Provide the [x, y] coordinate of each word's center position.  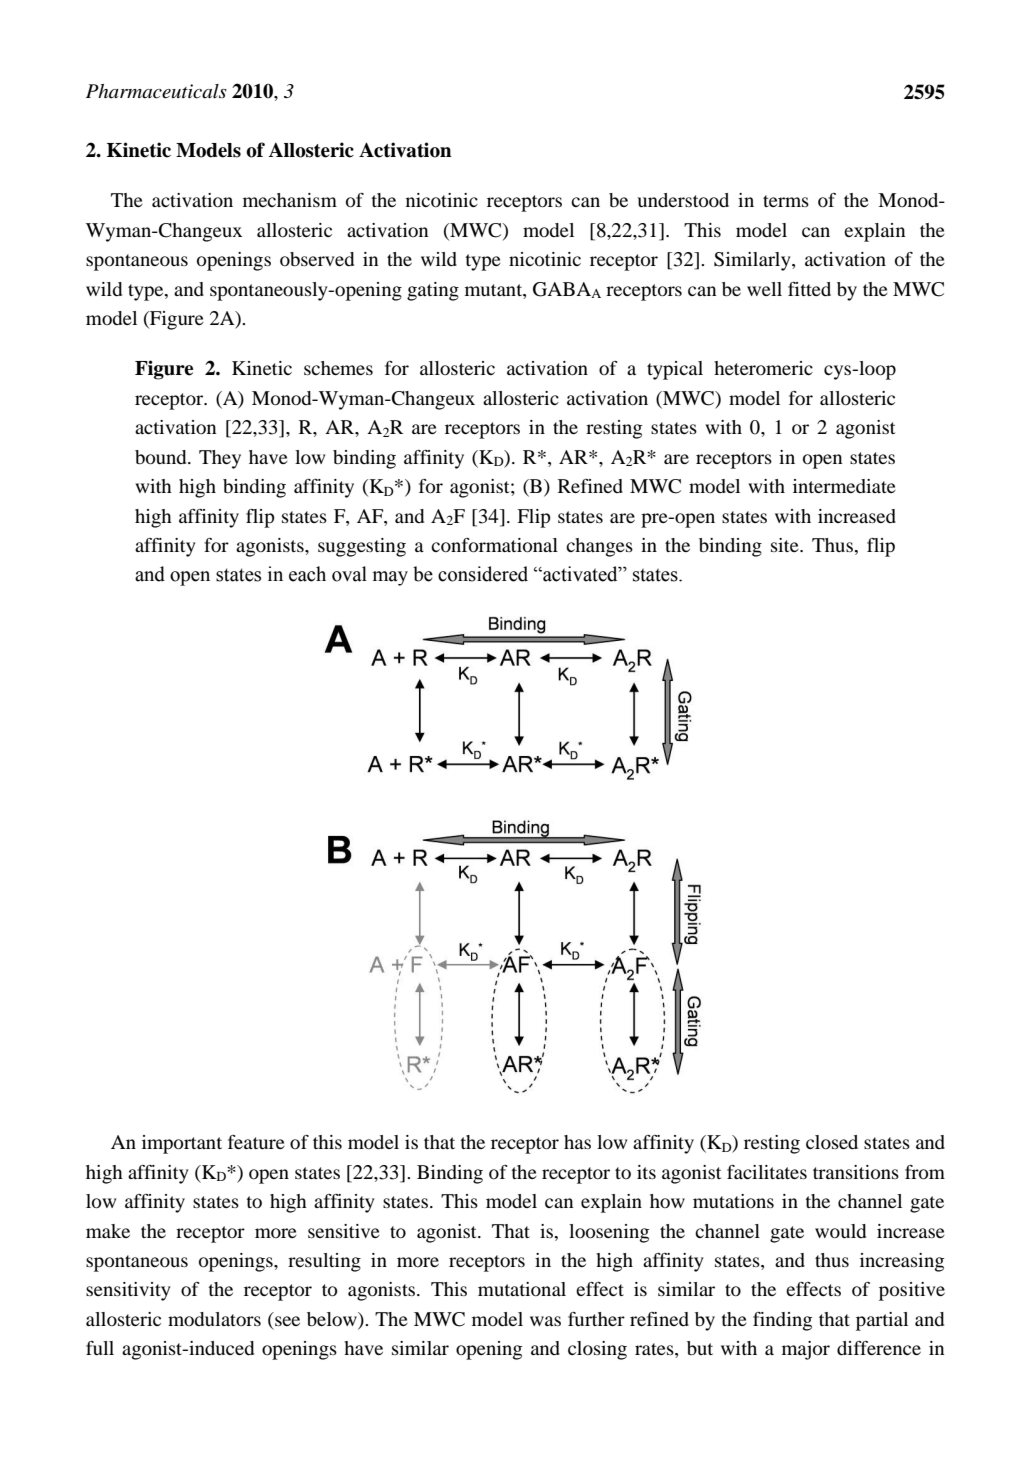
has [577, 1142]
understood [683, 200]
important [182, 1144]
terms [786, 201]
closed [832, 1142]
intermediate [844, 486]
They [220, 459]
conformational [494, 545]
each [307, 574]
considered [483, 574]
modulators [214, 1319]
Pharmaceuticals [156, 91]
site [786, 545]
